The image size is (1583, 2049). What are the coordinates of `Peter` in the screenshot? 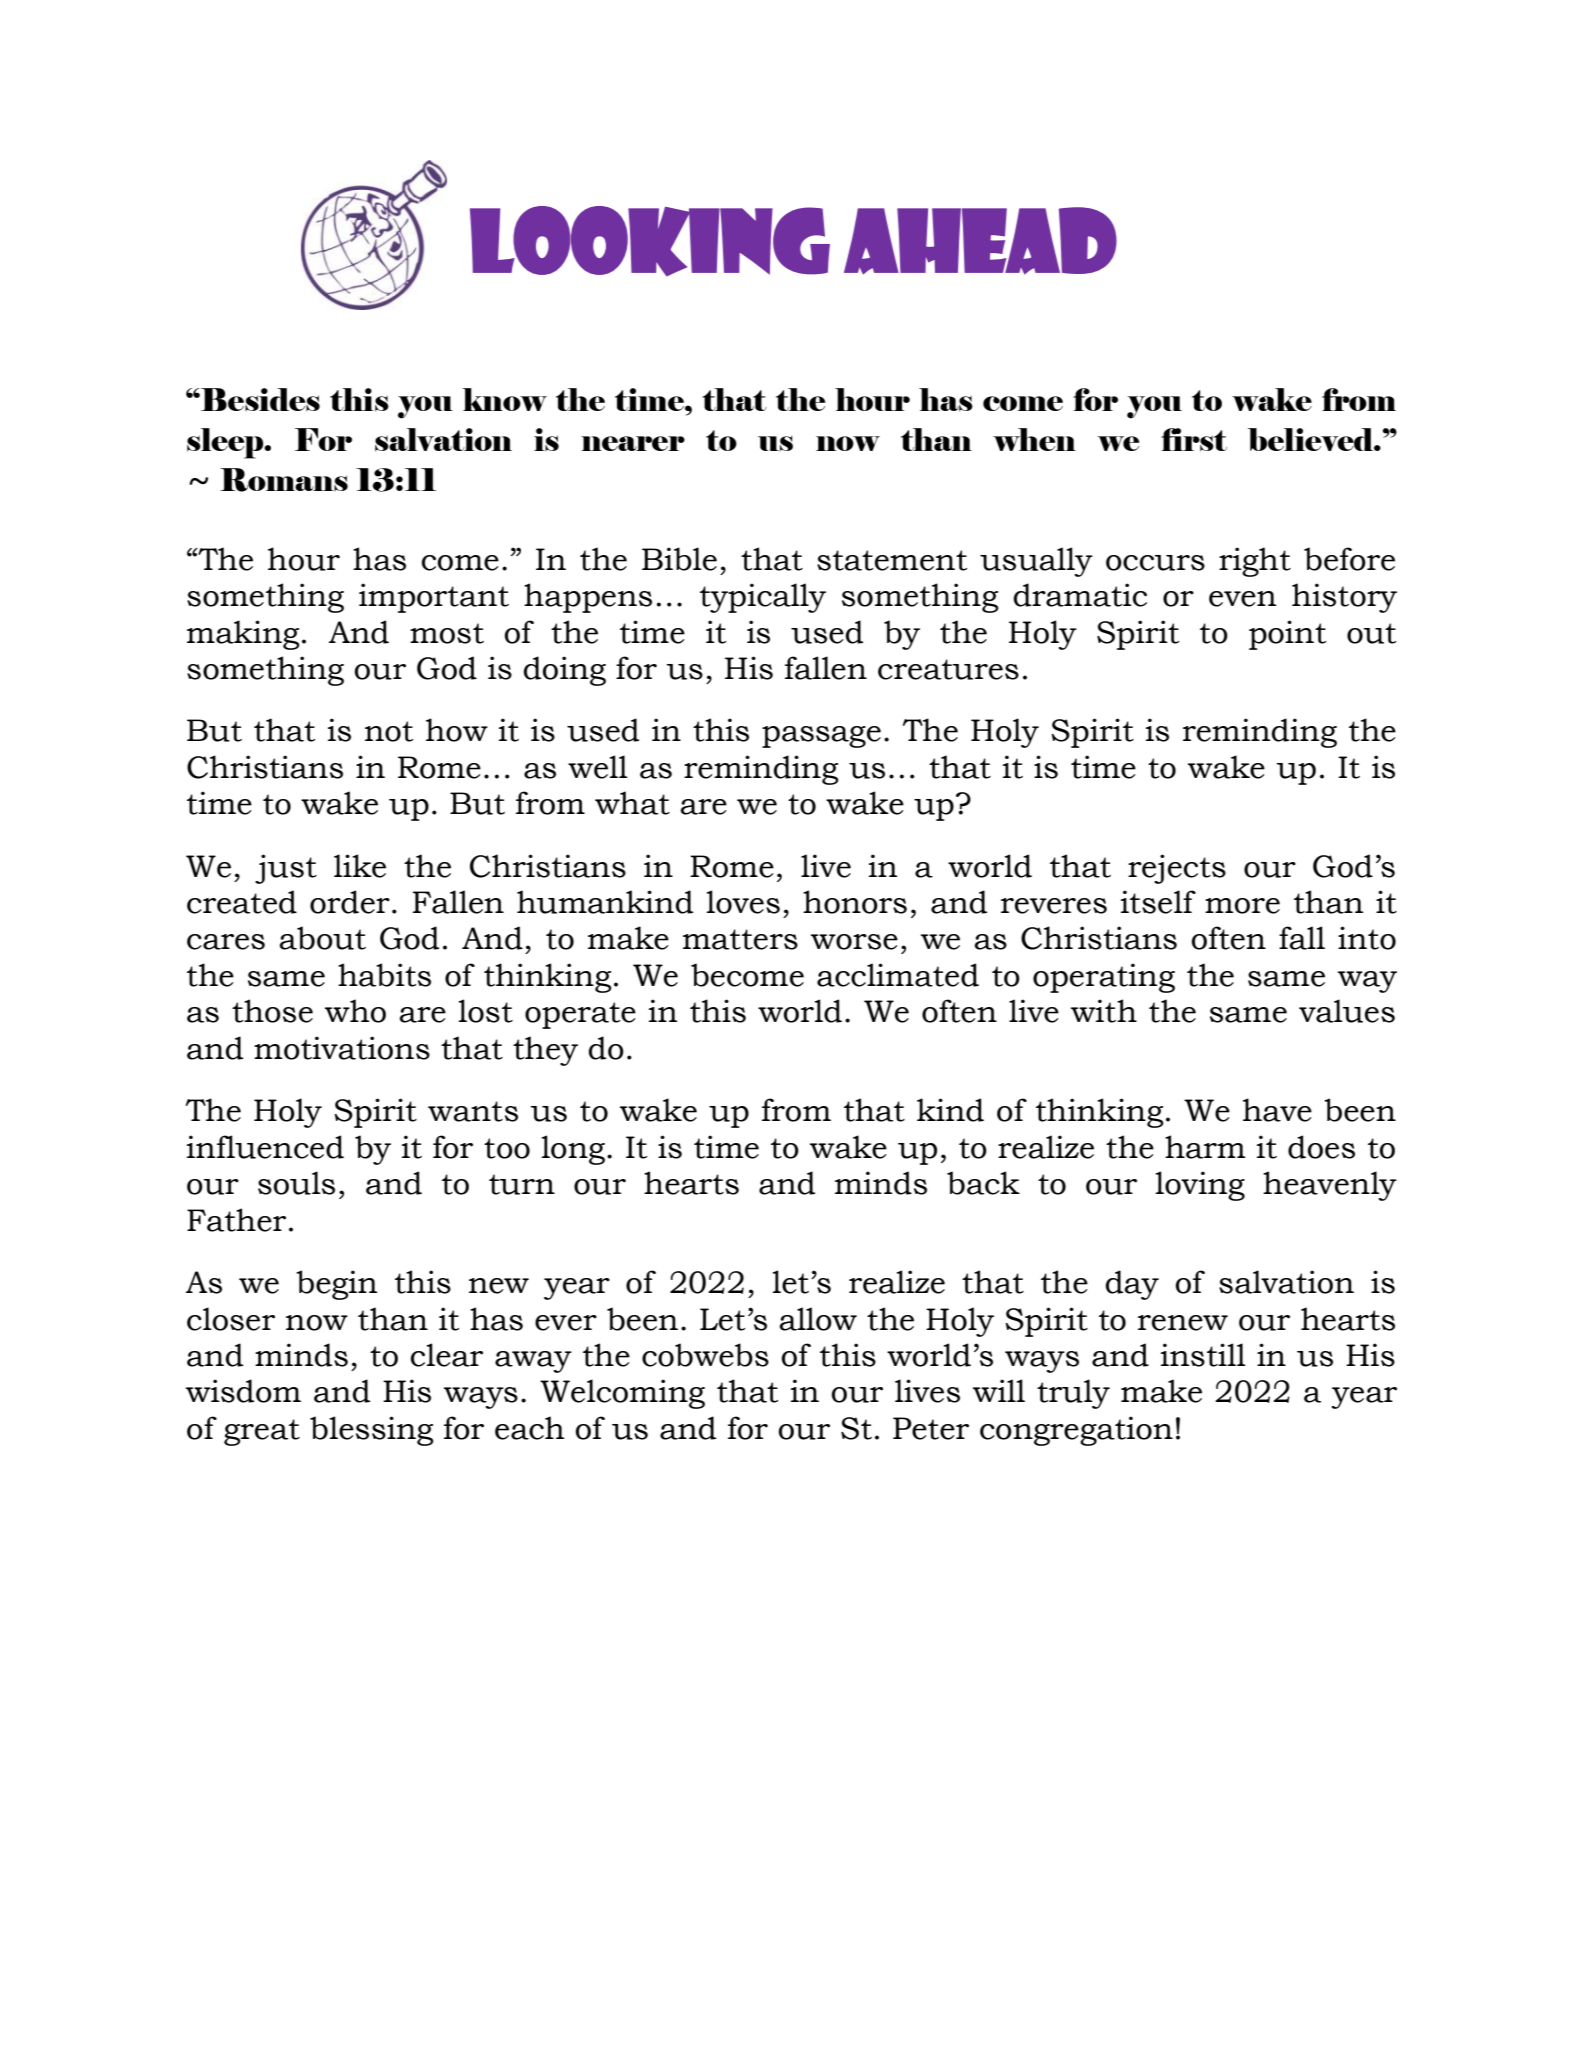 It's located at (931, 1428).
